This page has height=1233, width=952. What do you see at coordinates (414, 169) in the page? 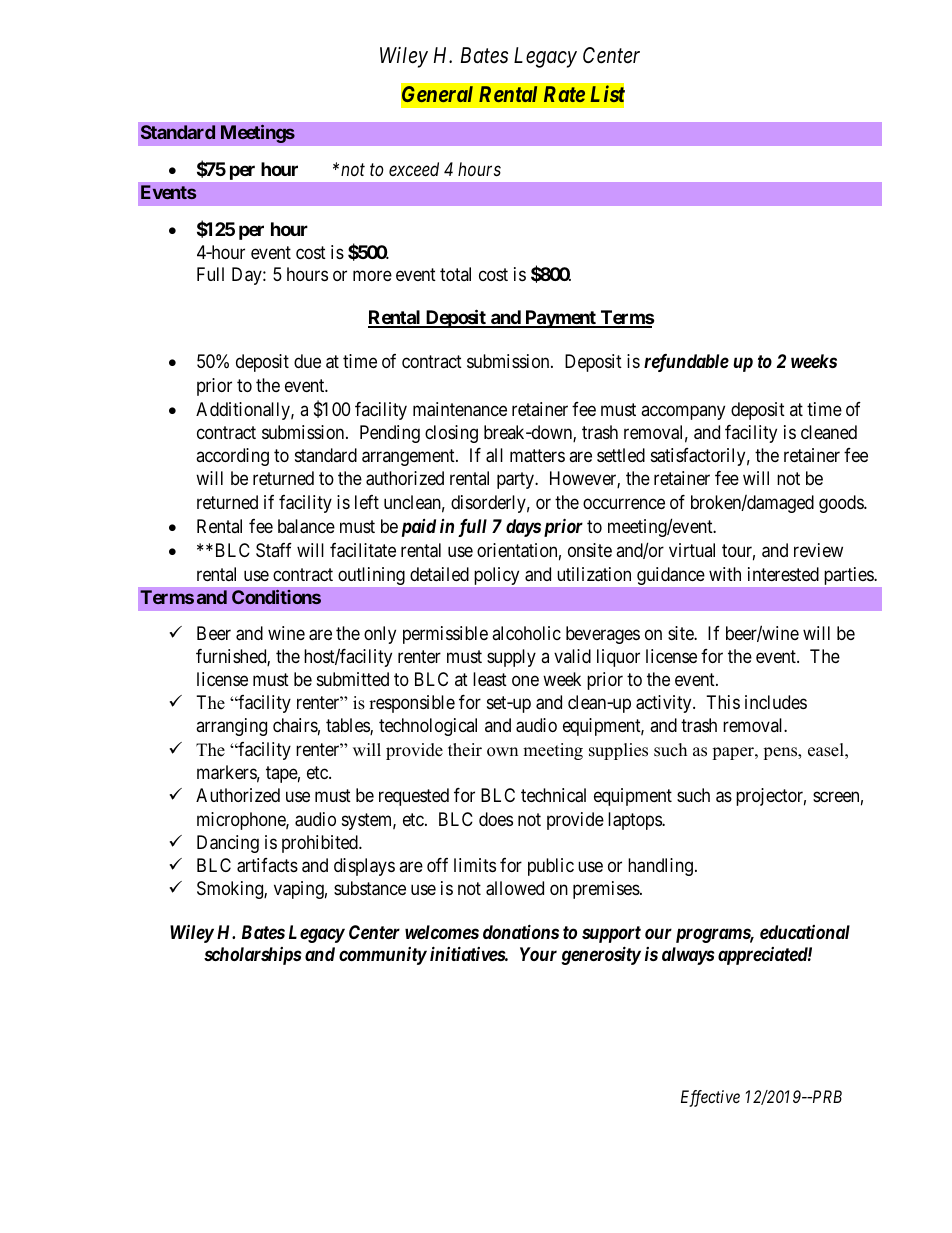
I see `exceed` at bounding box center [414, 169].
